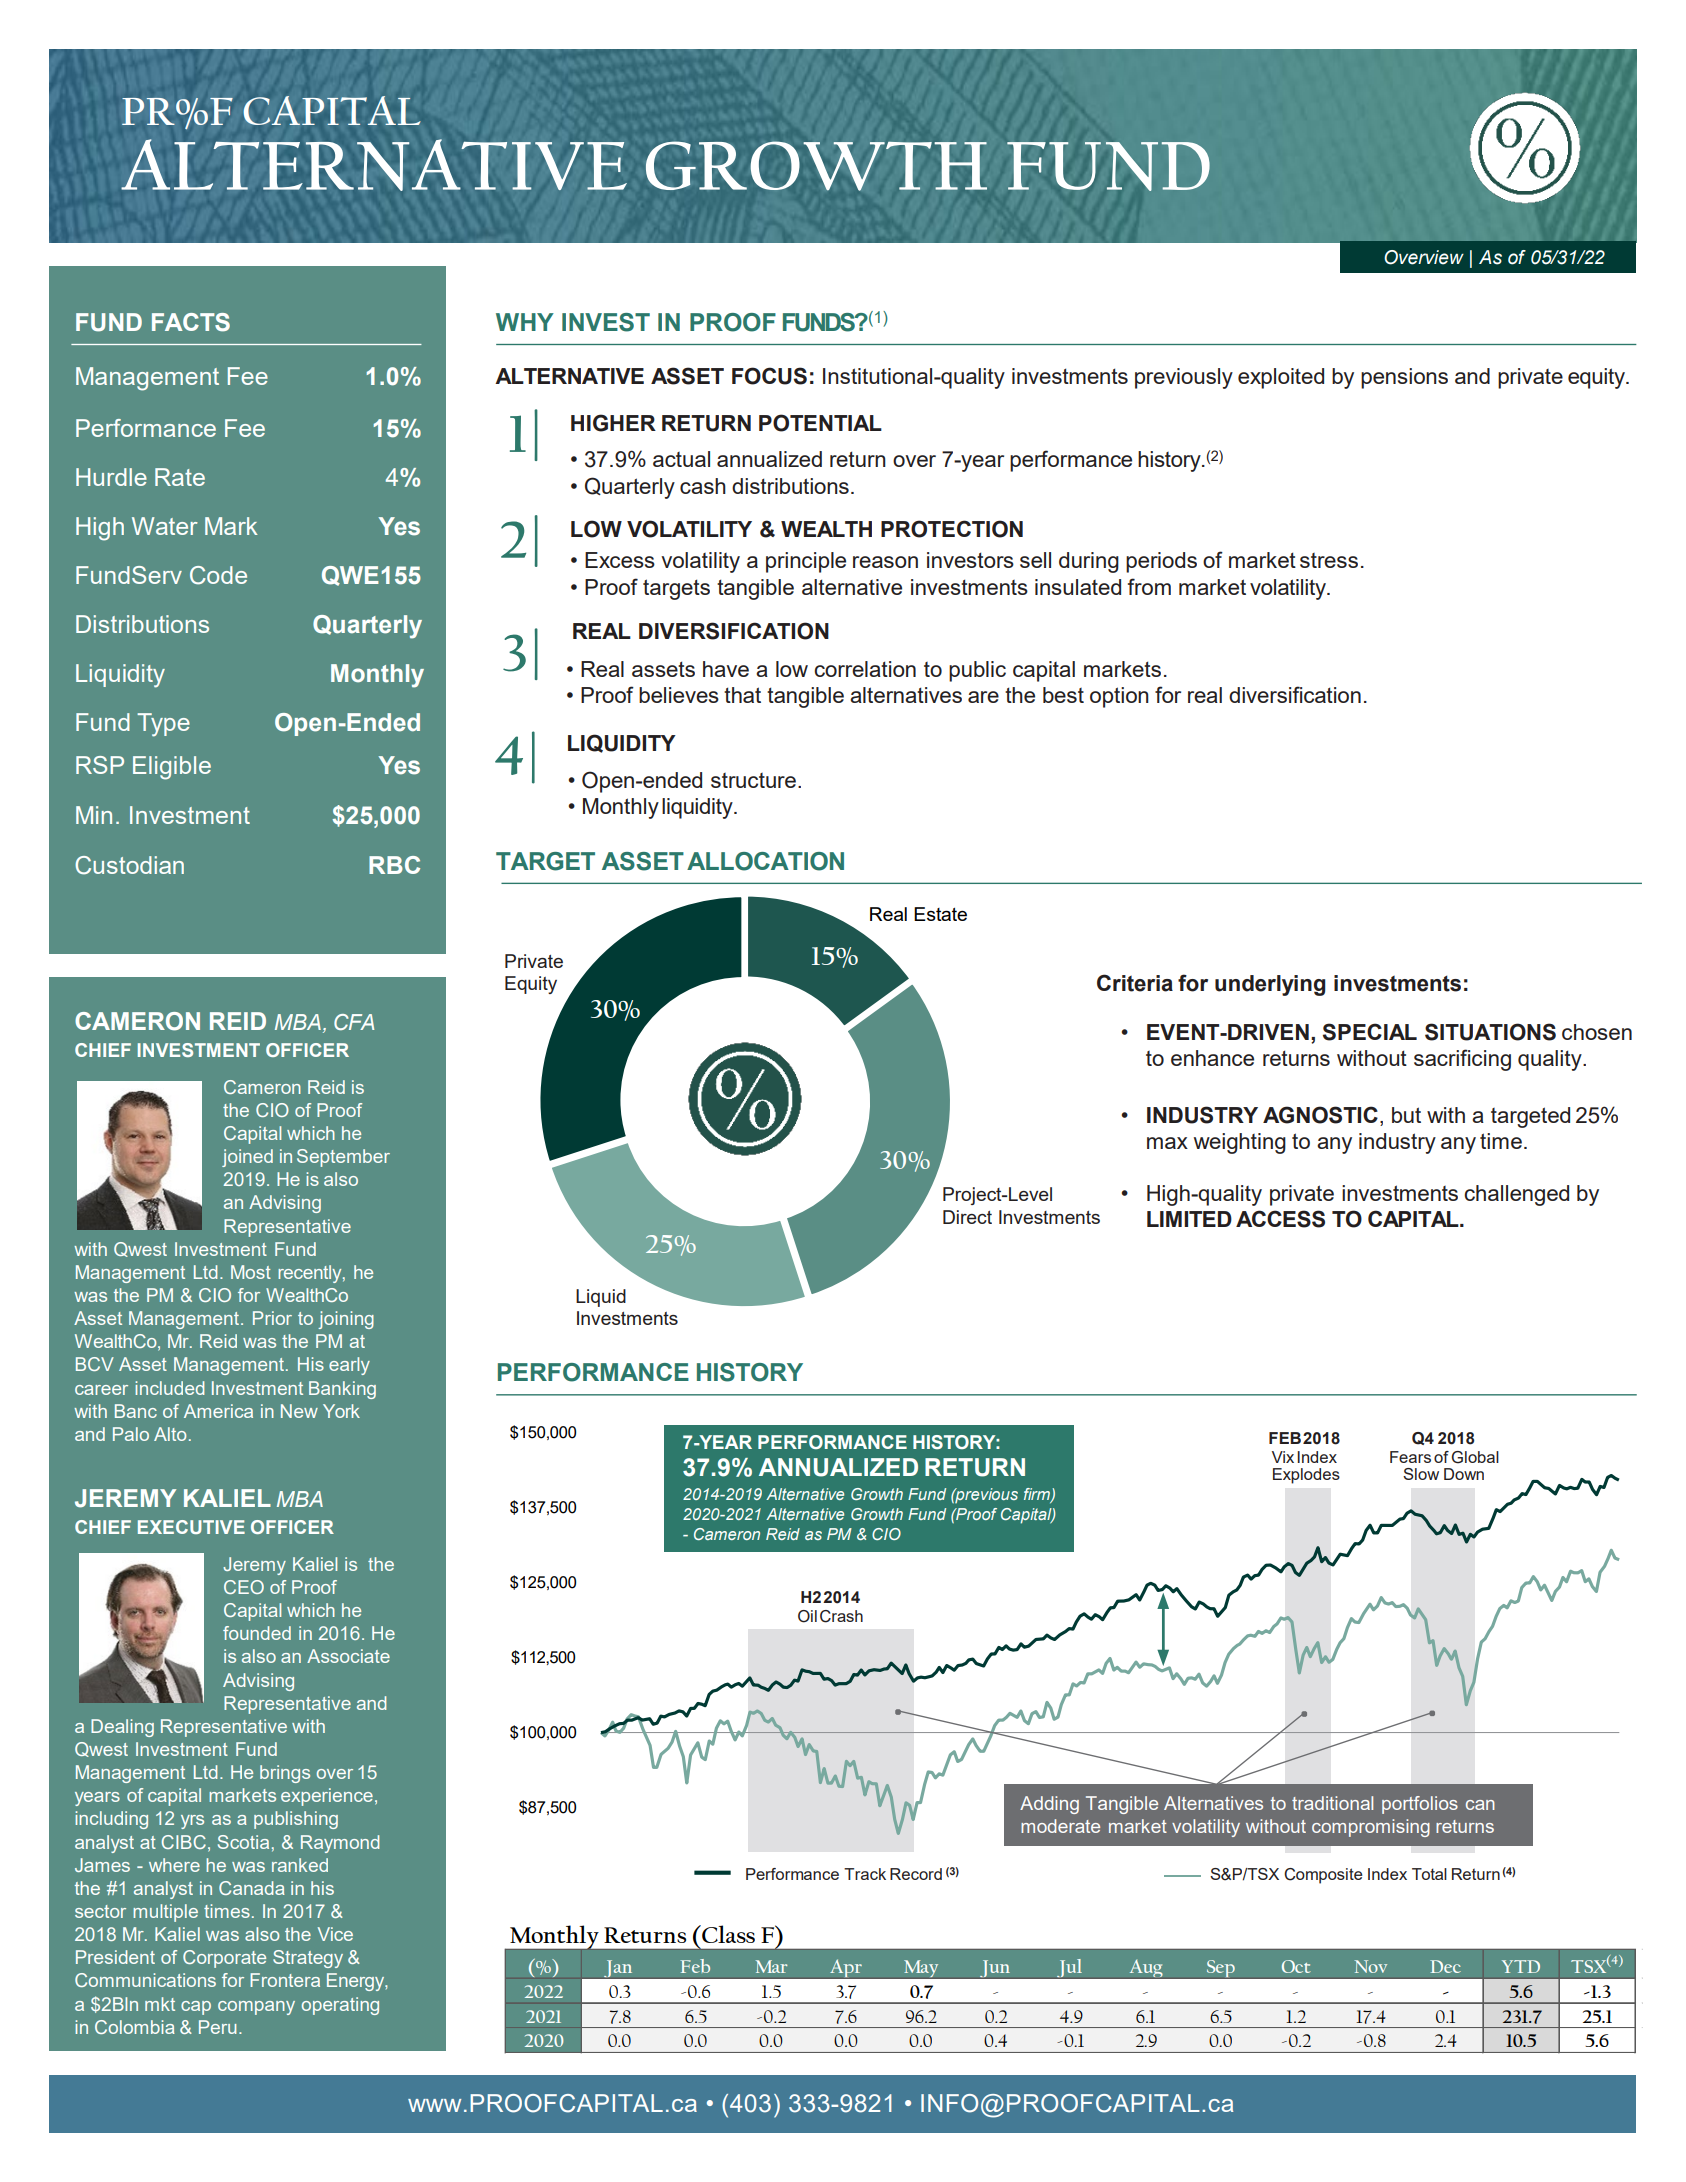  Describe the element at coordinates (191, 322) in the screenshot. I see `FACTS` at that location.
